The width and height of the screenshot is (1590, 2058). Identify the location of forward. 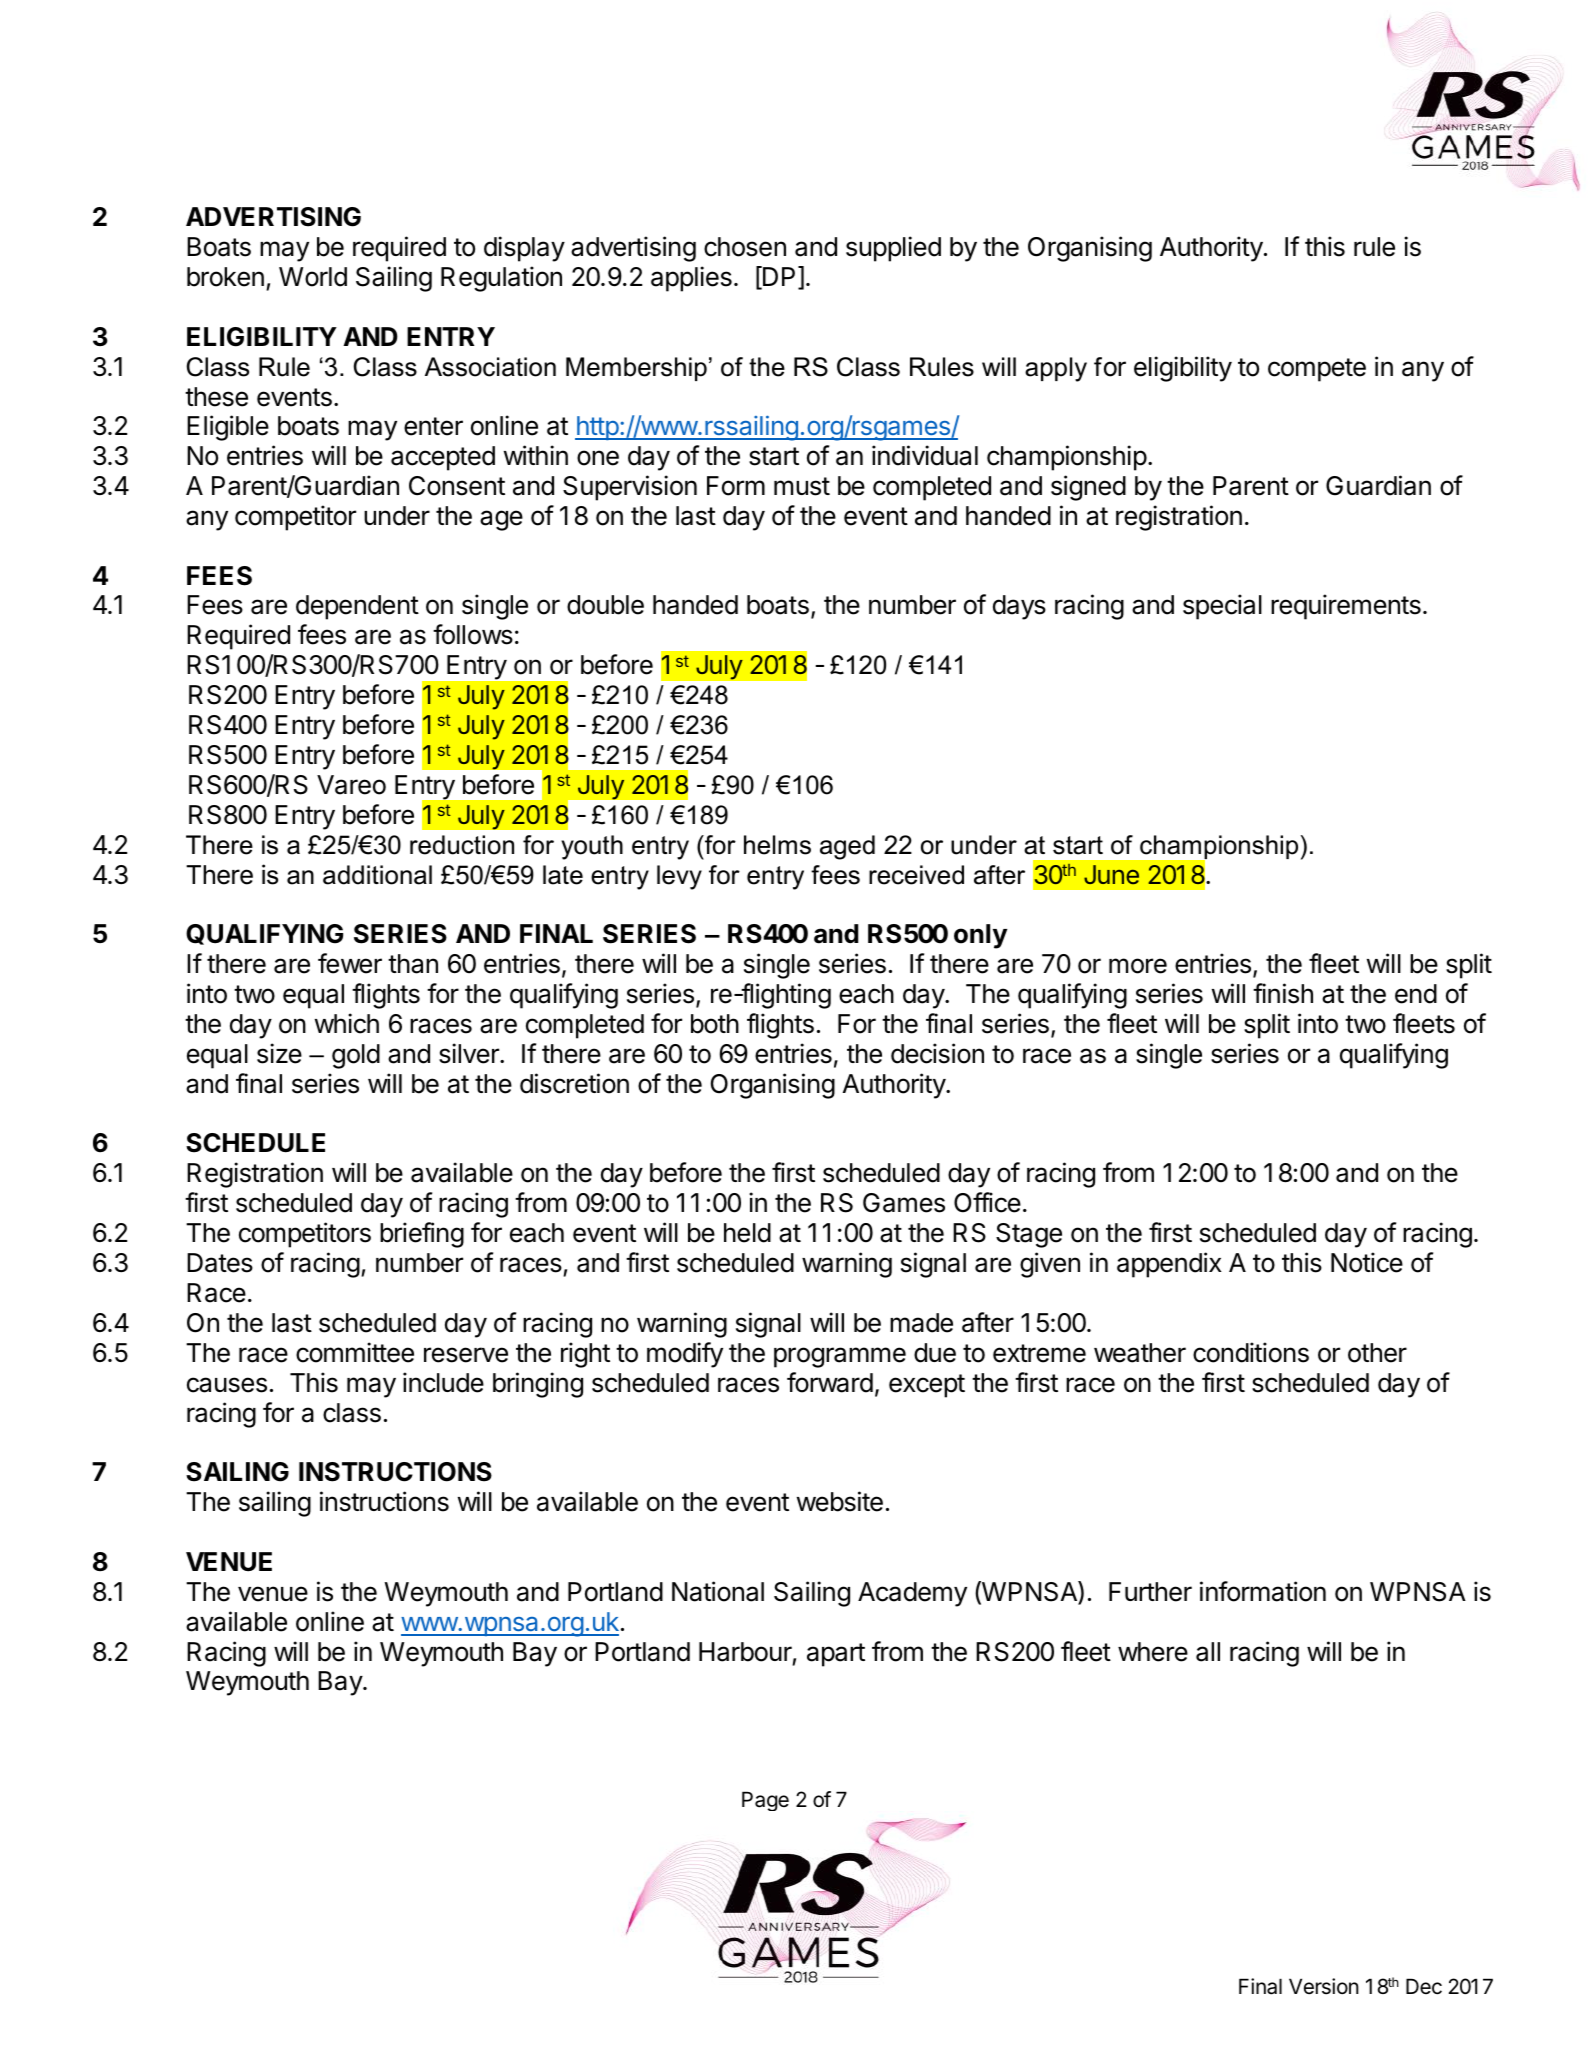
(830, 1382).
